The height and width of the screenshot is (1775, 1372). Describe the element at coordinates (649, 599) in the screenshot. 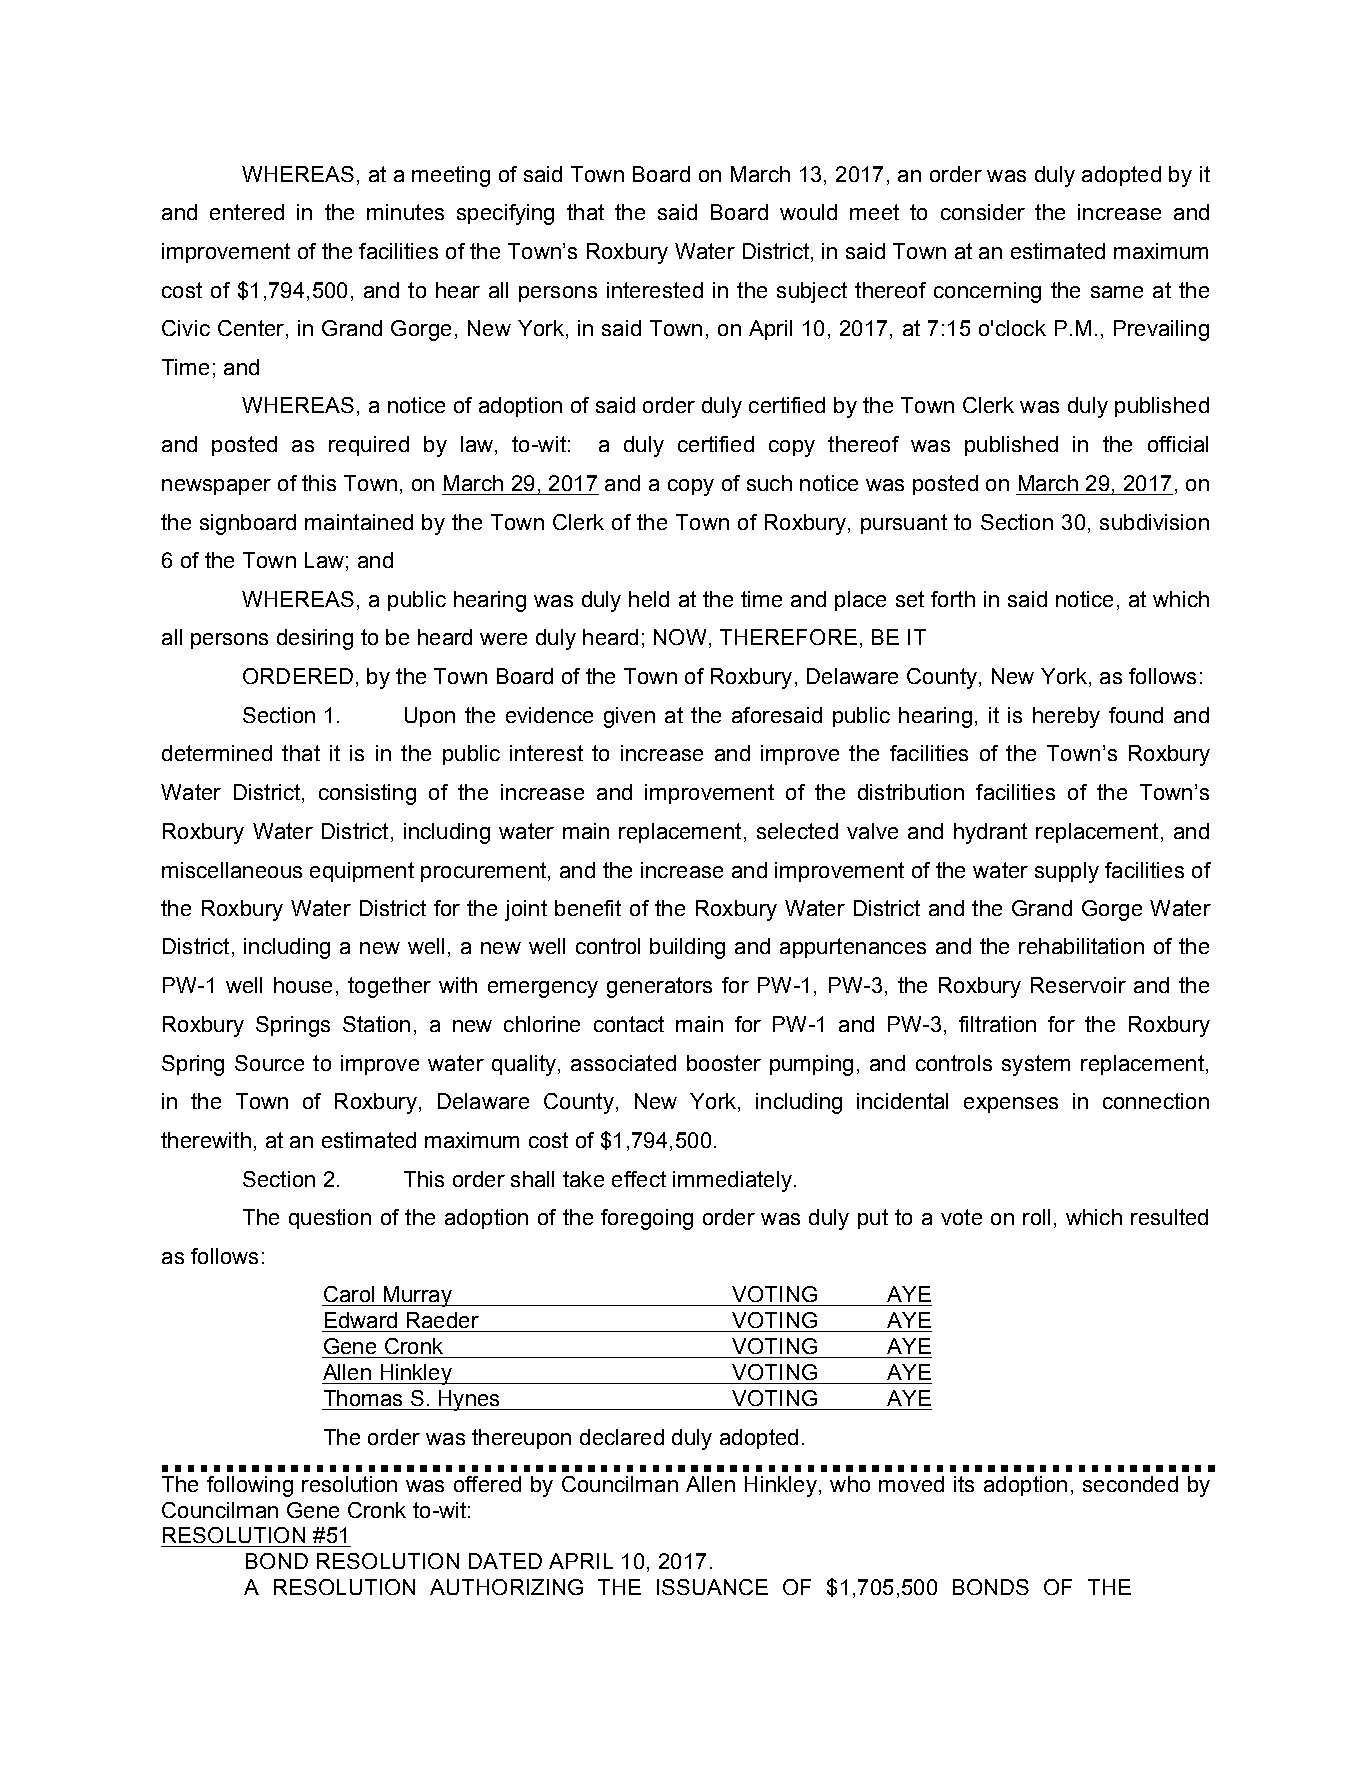

I see `held` at that location.
